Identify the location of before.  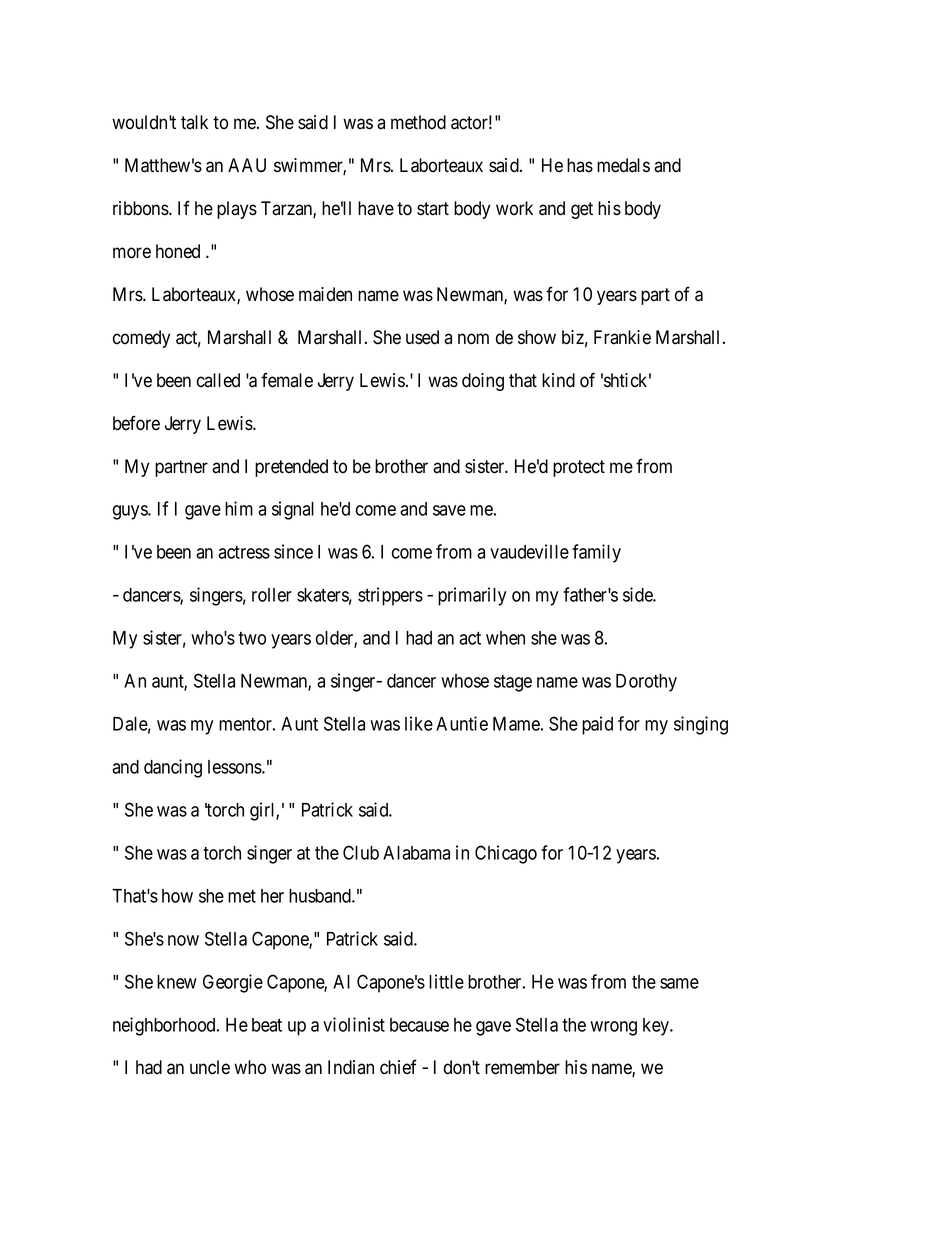
(136, 423).
